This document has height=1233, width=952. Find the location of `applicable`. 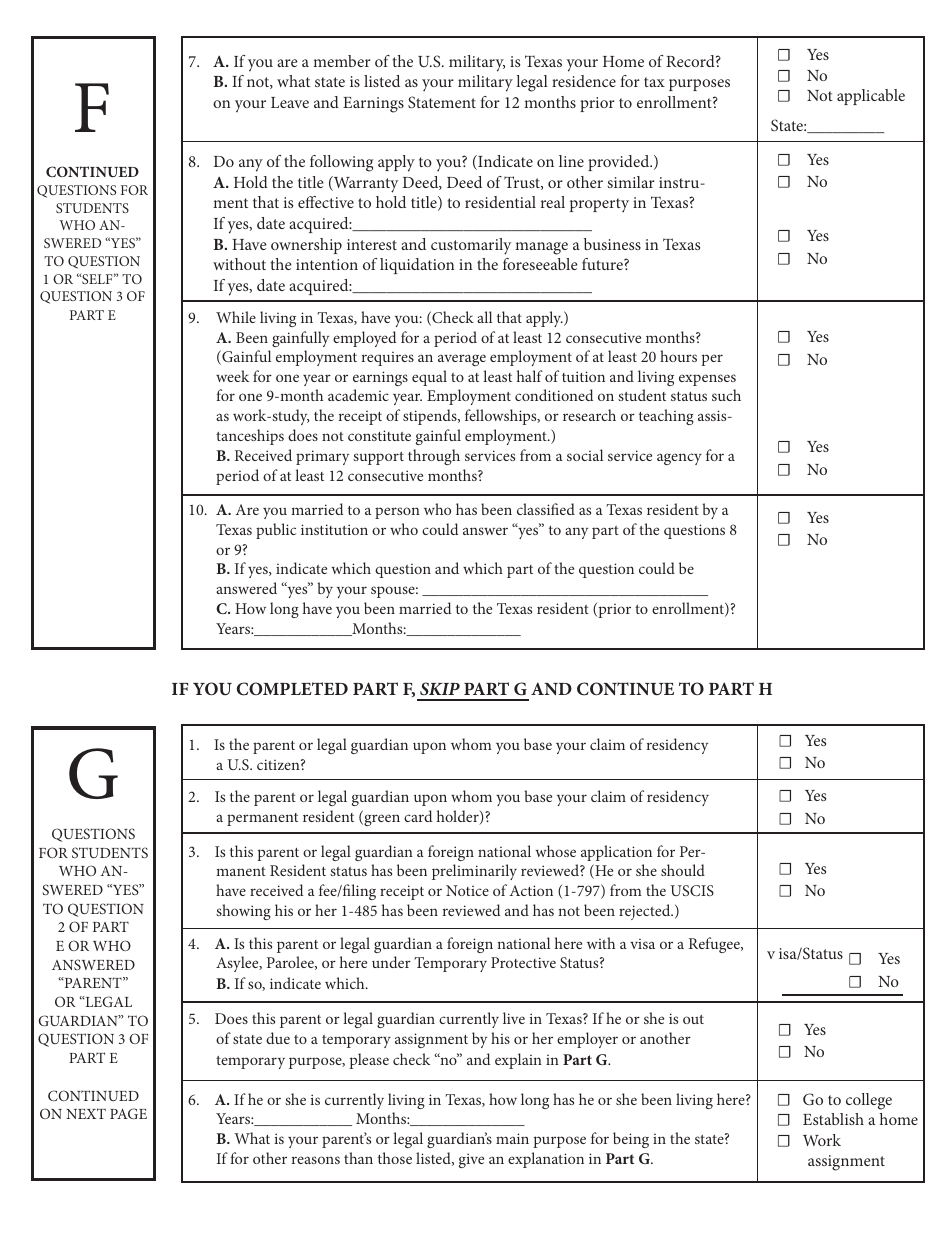

applicable is located at coordinates (871, 97).
